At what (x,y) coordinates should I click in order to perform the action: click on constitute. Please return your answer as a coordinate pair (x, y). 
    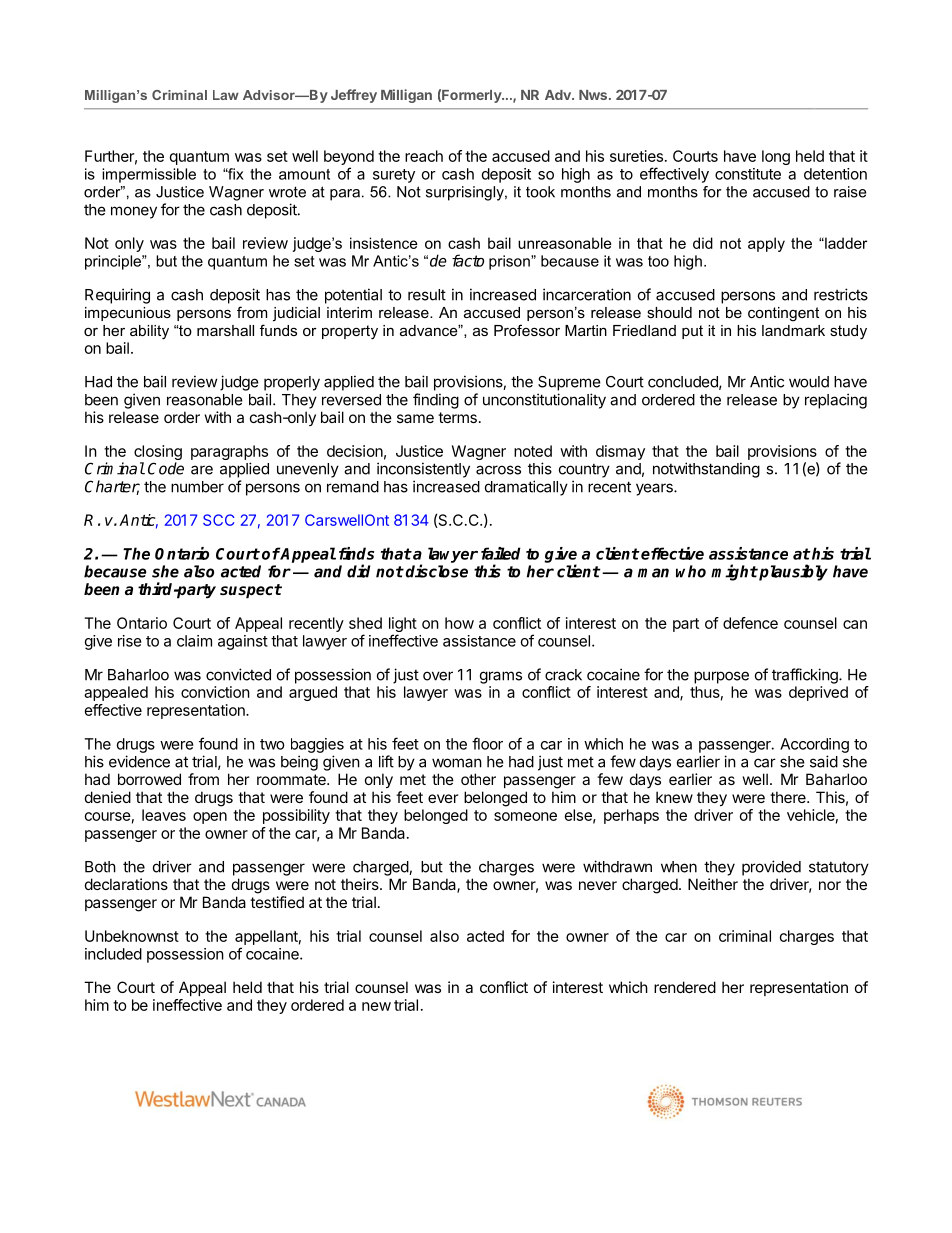
    Looking at the image, I should click on (748, 174).
